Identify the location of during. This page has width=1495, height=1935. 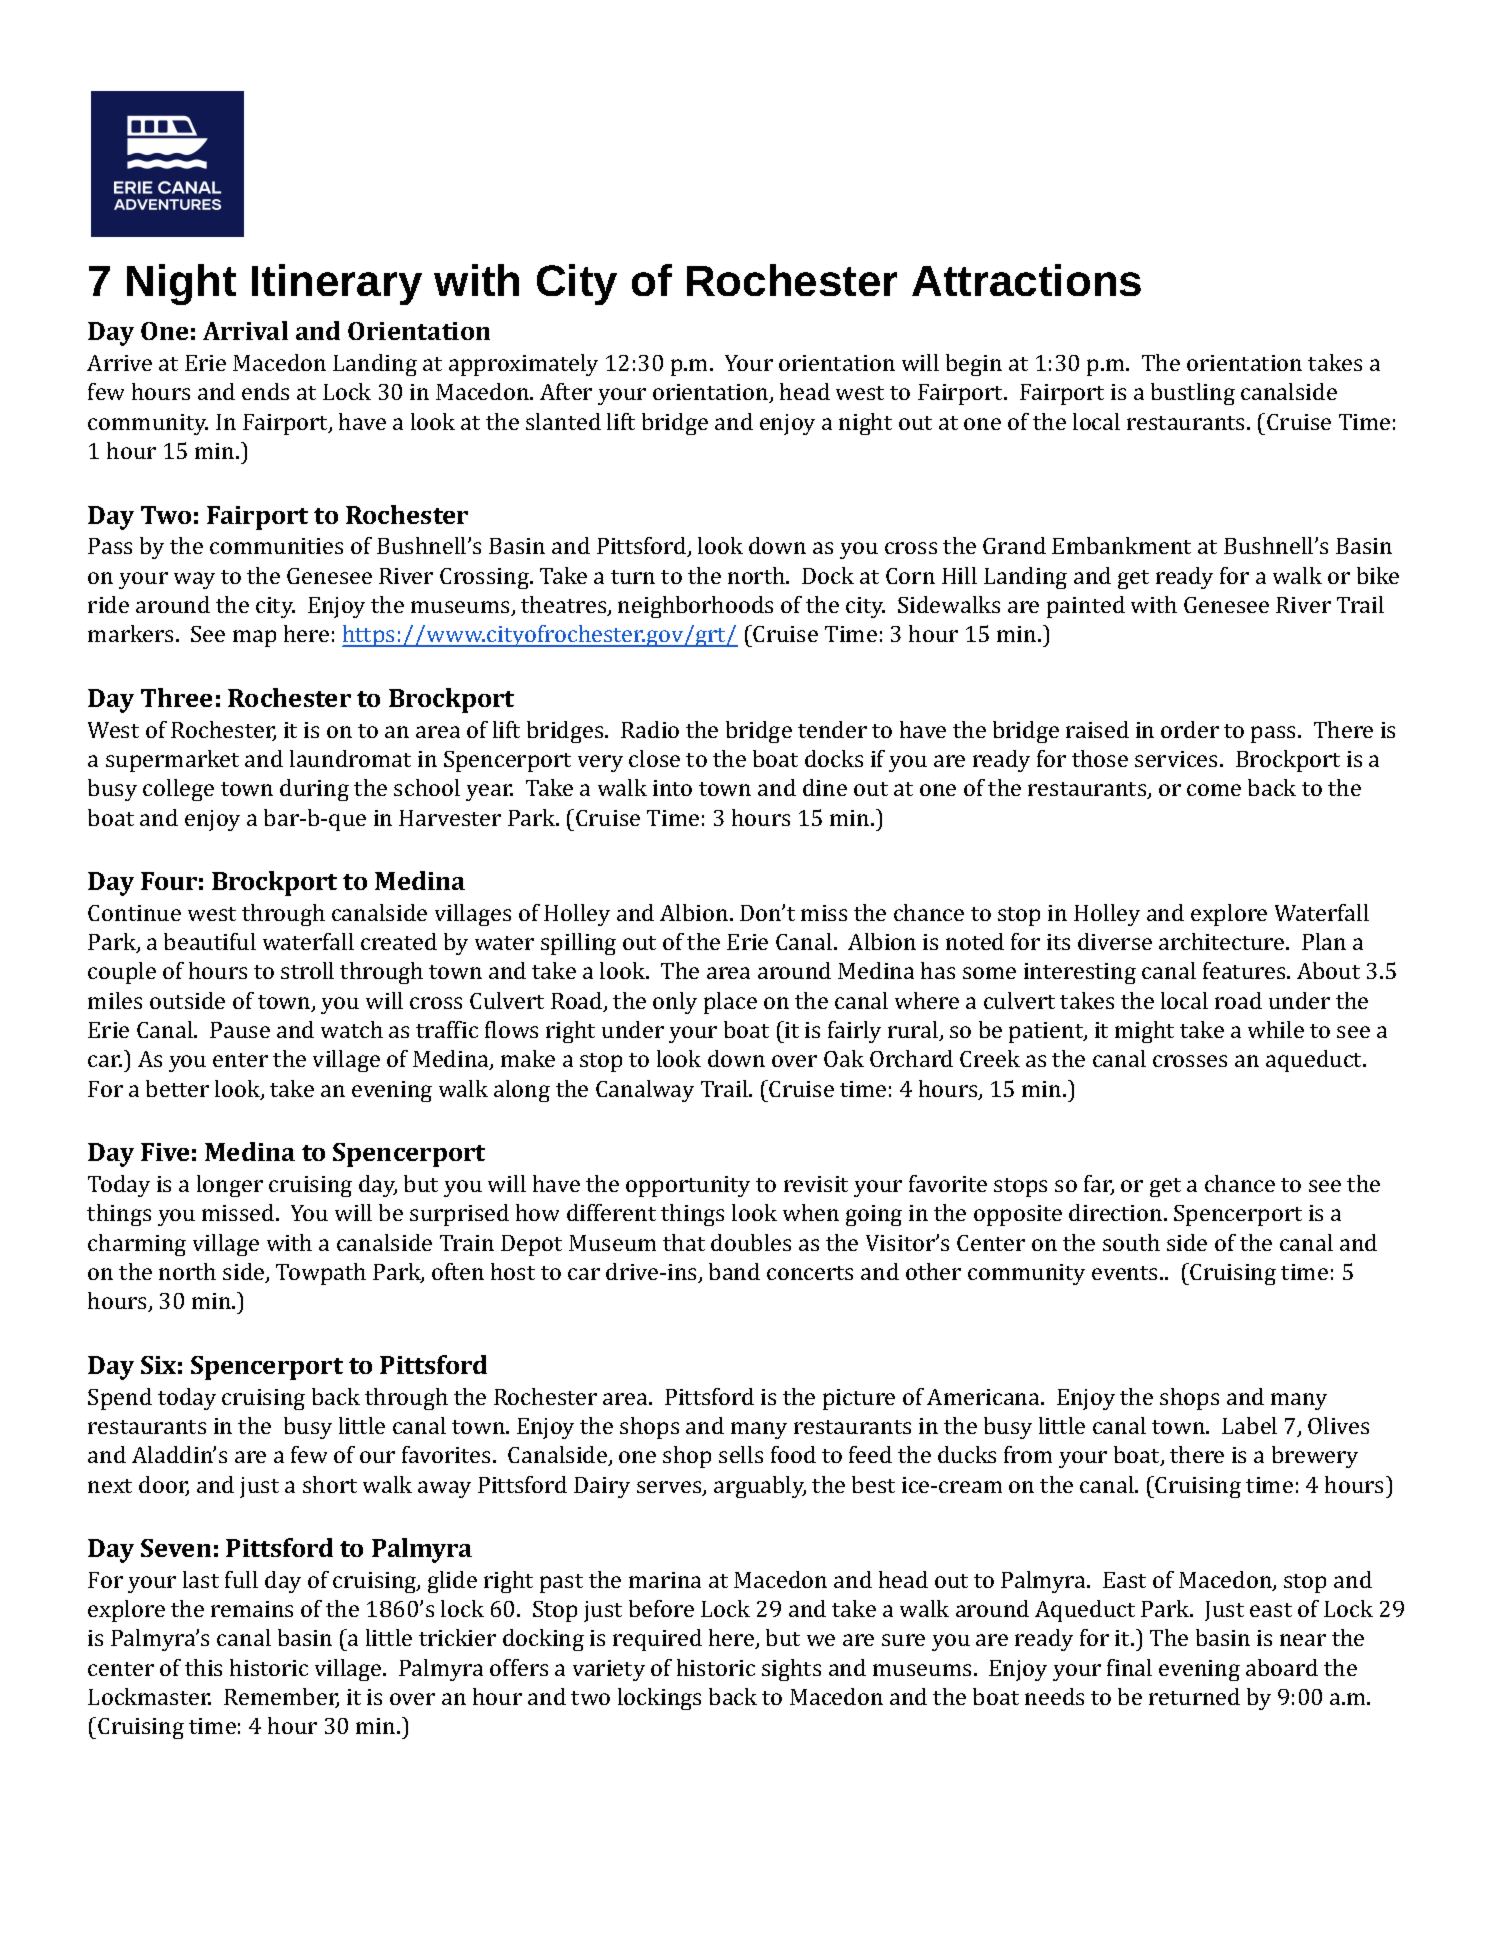
(314, 790).
